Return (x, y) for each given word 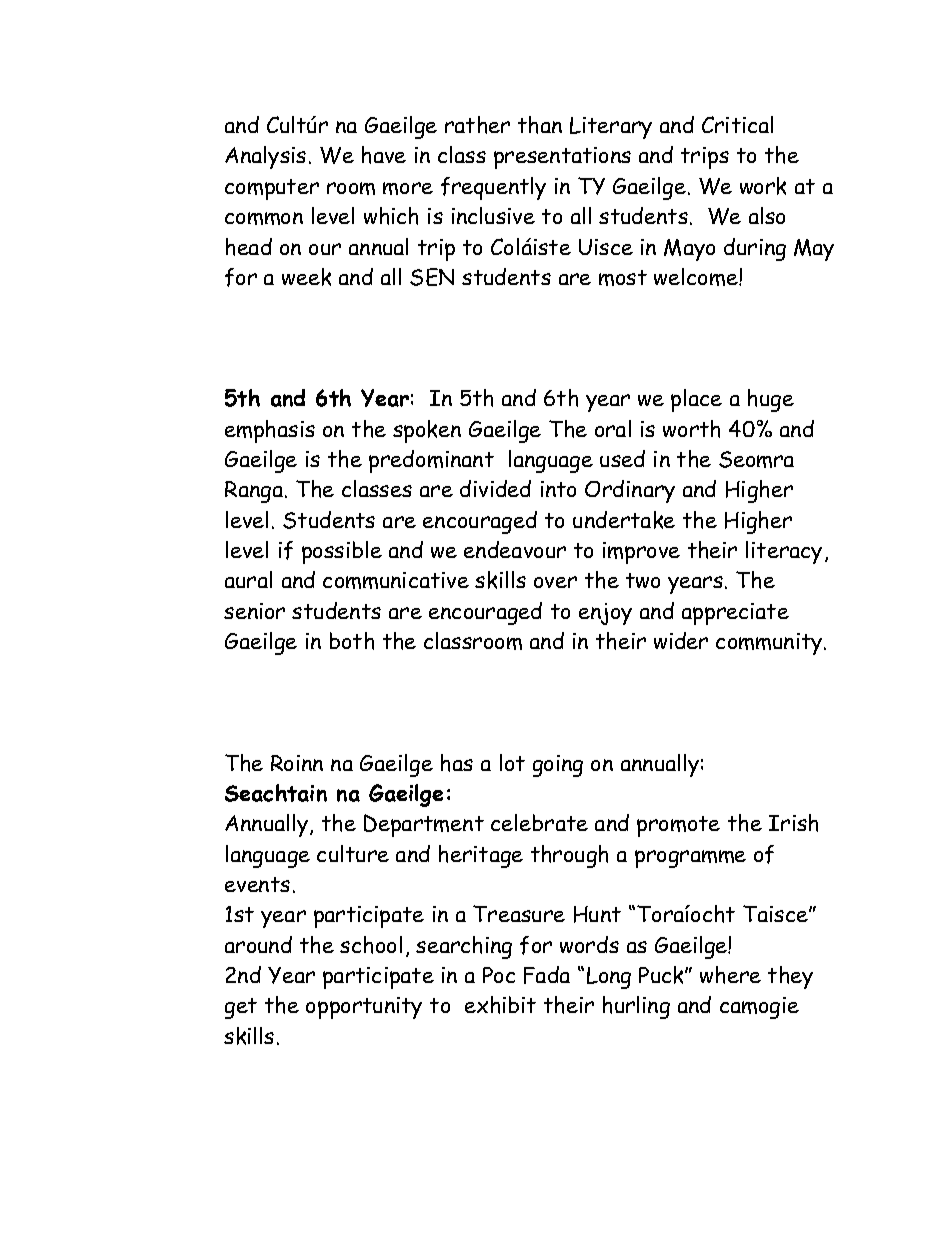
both (352, 641)
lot (512, 762)
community (769, 644)
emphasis (270, 431)
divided (495, 488)
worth (691, 429)
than (540, 125)
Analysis (265, 157)
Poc (499, 975)
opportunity (364, 1008)
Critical (737, 124)
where (730, 975)
